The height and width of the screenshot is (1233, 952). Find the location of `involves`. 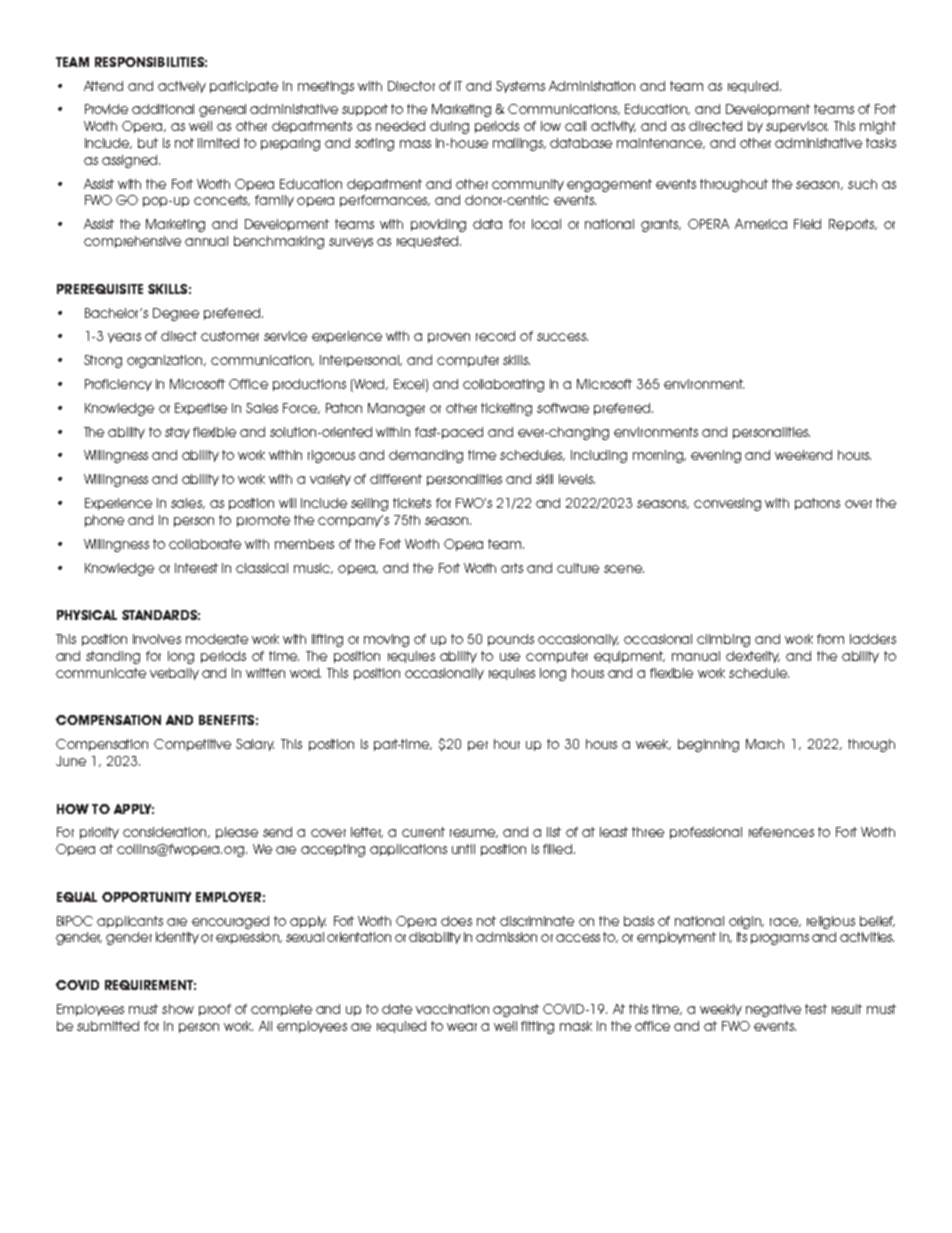

involves is located at coordinates (157, 639).
